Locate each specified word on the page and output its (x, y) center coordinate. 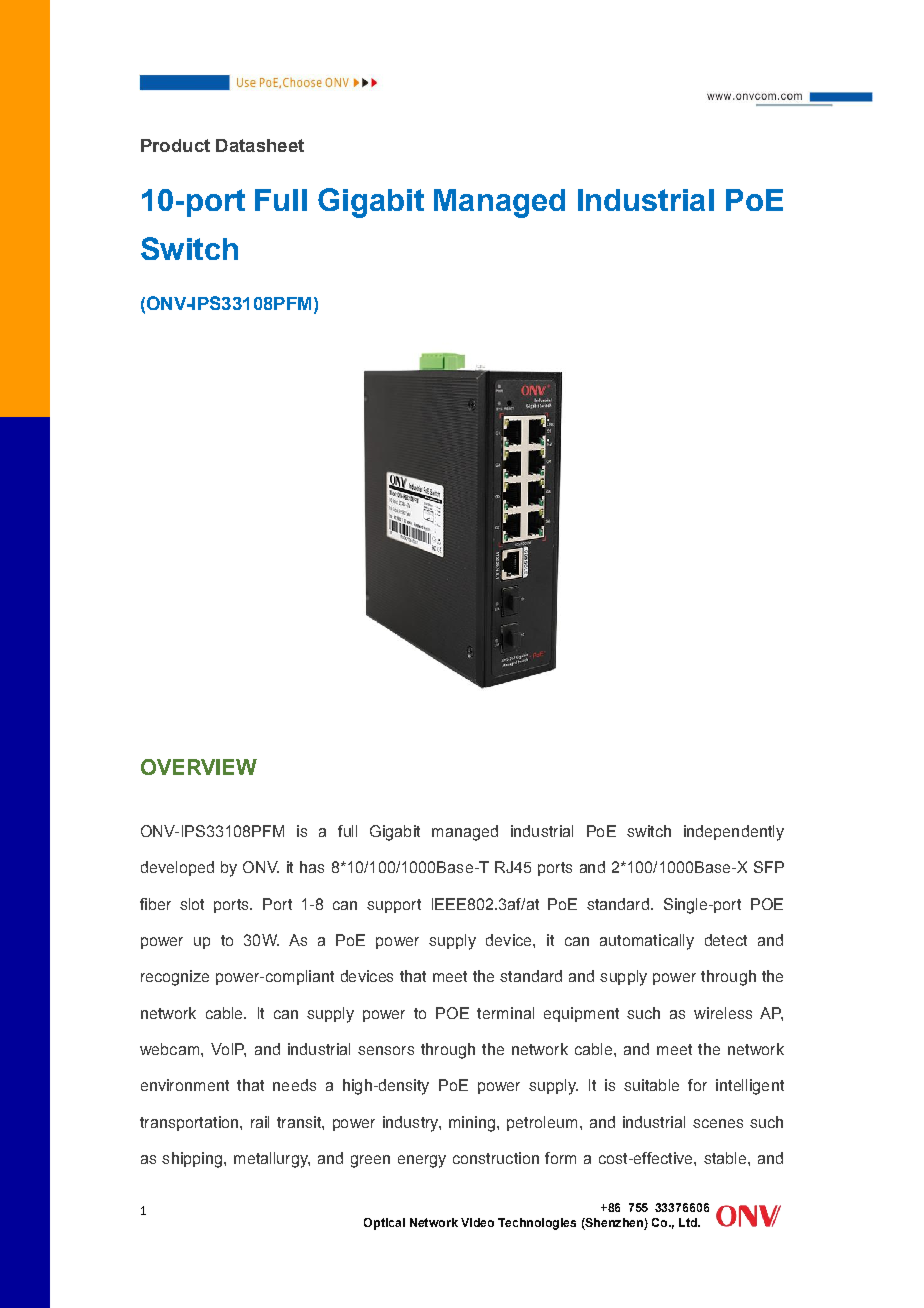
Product (175, 145)
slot (192, 904)
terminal (505, 1013)
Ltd (689, 1222)
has (312, 867)
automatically (647, 942)
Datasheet (260, 145)
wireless (723, 1013)
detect (726, 940)
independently (734, 833)
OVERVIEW (199, 767)
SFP (769, 867)
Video (477, 1222)
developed (177, 868)
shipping (192, 1160)
